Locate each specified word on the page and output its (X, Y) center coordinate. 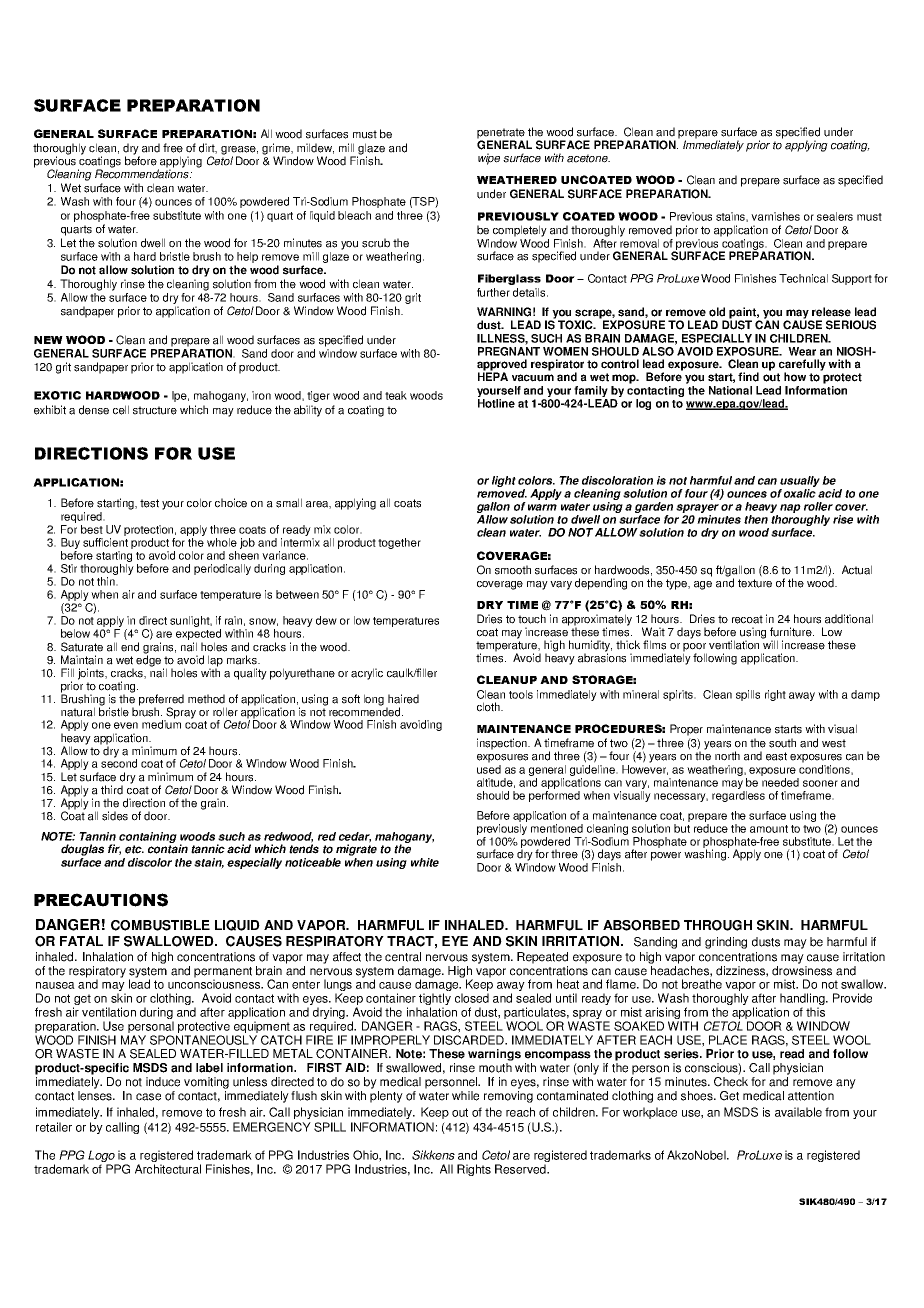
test (149, 503)
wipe (489, 159)
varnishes (775, 216)
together (399, 543)
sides (115, 816)
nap (790, 508)
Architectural (168, 1169)
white (425, 862)
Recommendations (143, 173)
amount (769, 829)
